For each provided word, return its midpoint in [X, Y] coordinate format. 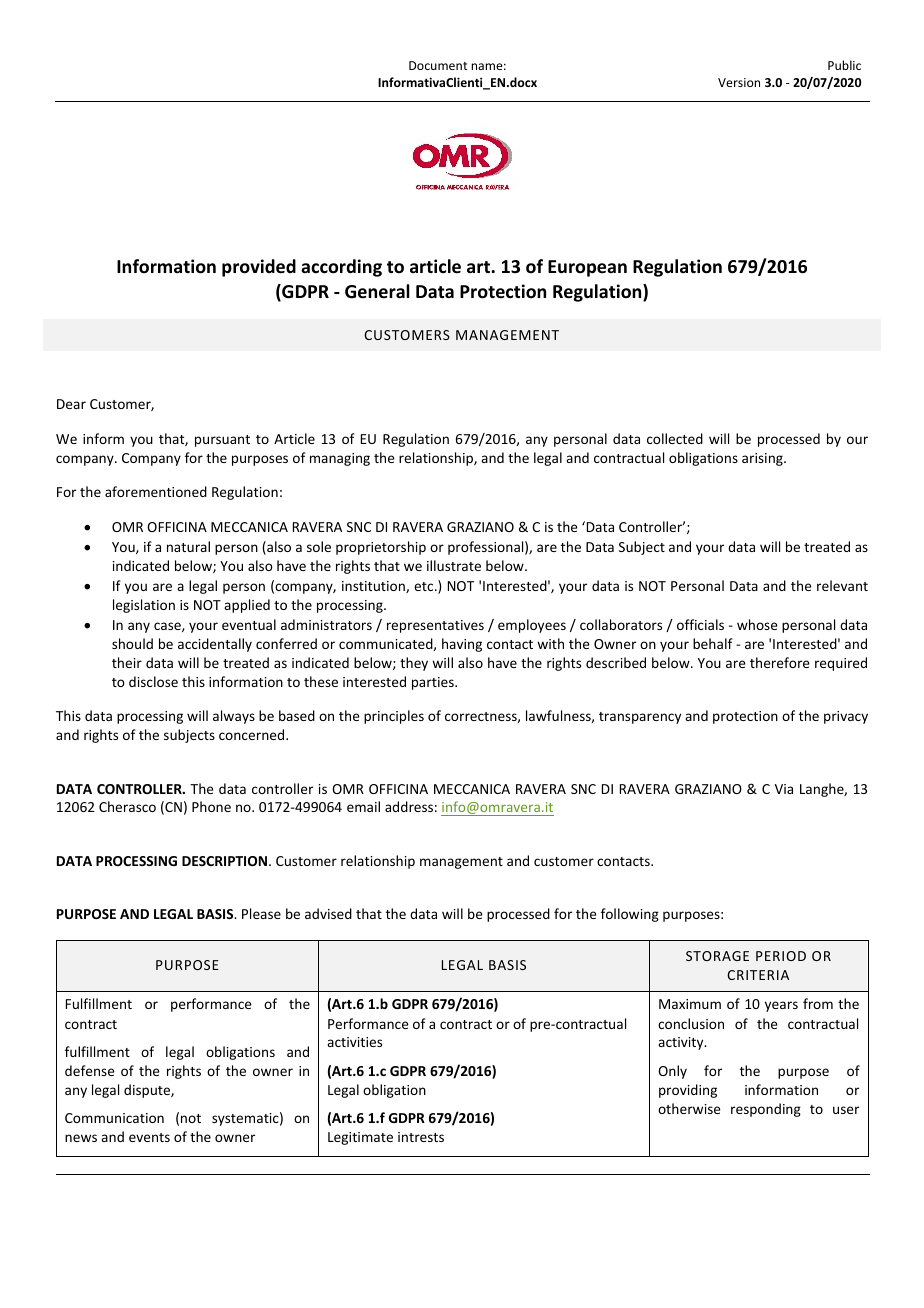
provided [259, 268]
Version [739, 82]
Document [438, 65]
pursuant [222, 441]
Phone [211, 806]
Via [784, 789]
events [149, 1137]
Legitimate [360, 1138]
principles [394, 717]
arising [763, 459]
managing [340, 459]
